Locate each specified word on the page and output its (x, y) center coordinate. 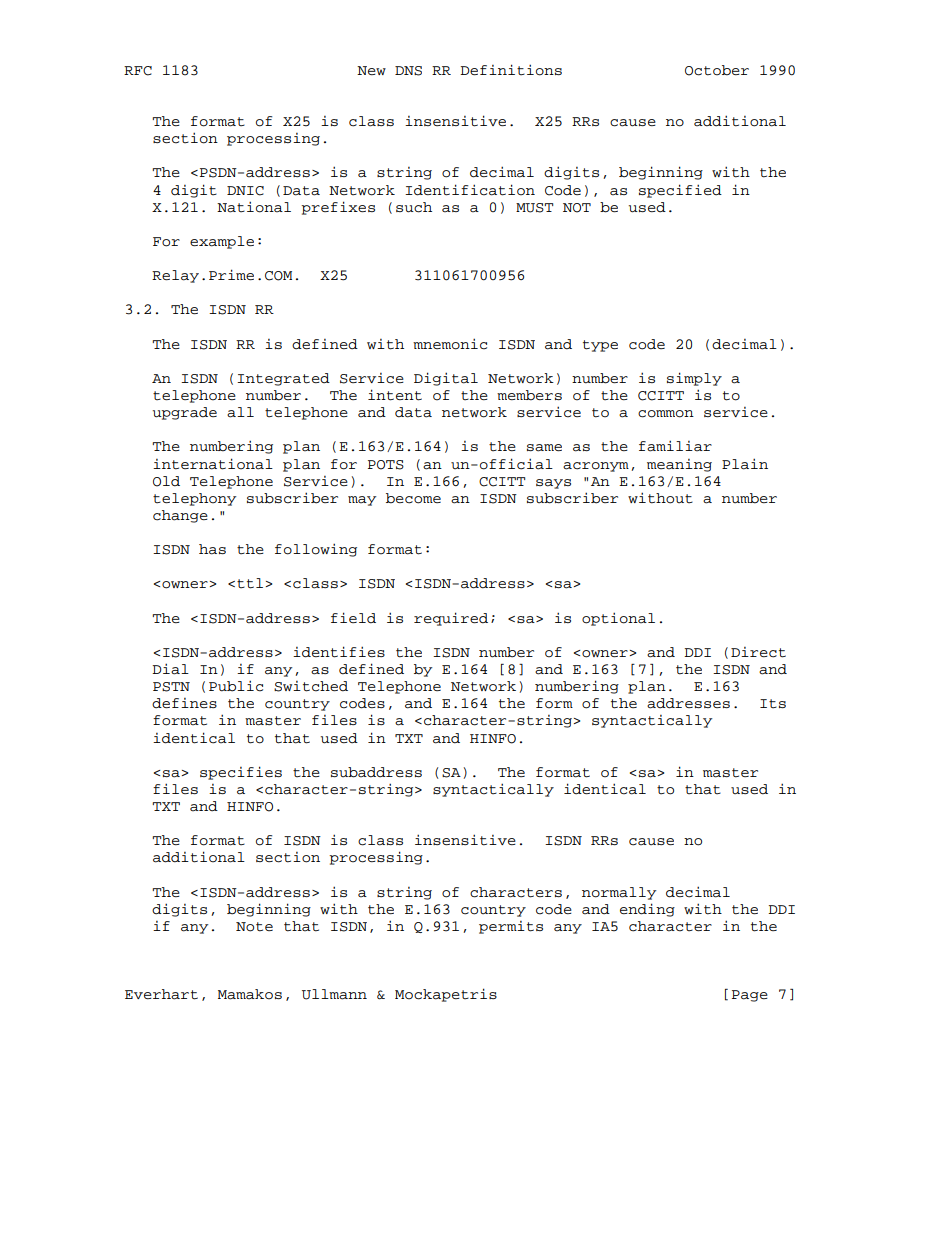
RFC (138, 71)
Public (236, 686)
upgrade (185, 413)
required (451, 619)
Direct (758, 652)
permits (511, 927)
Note (254, 927)
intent (395, 395)
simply (694, 379)
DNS (408, 71)
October (717, 70)
